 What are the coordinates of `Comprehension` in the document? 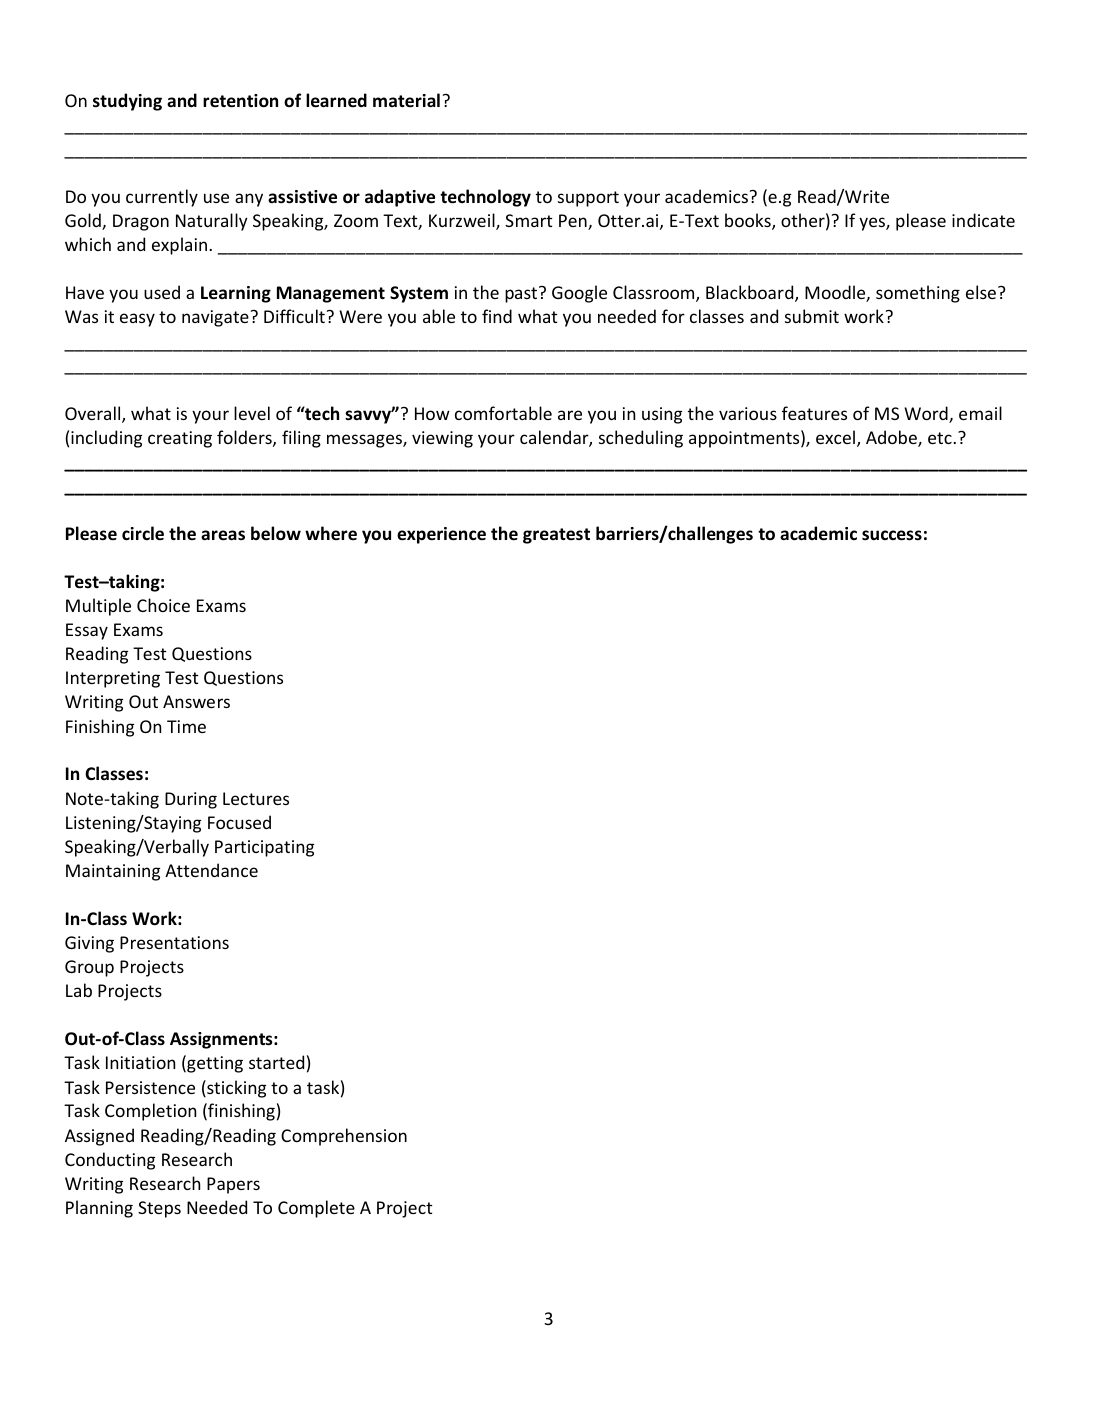 It's located at (344, 1137).
